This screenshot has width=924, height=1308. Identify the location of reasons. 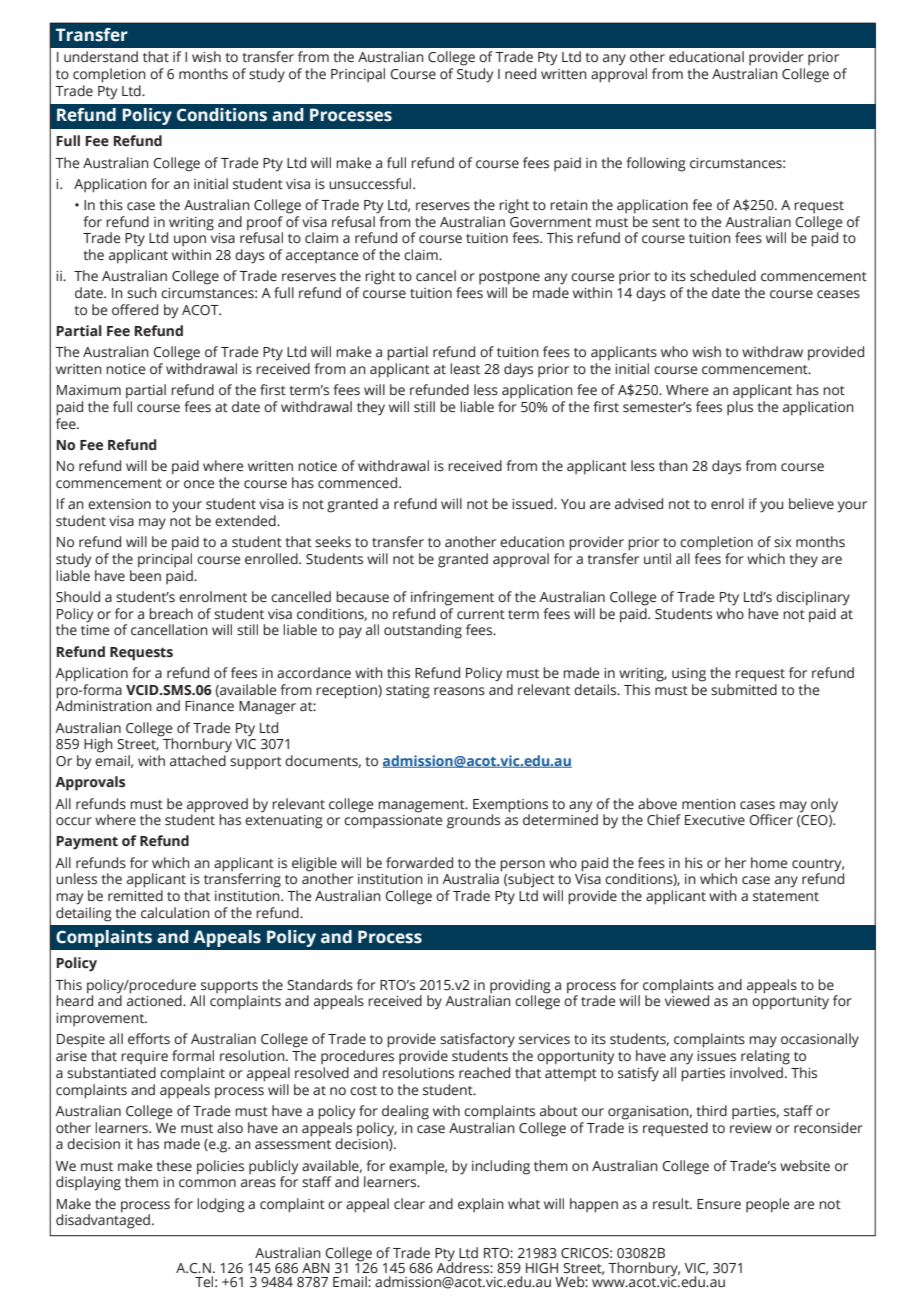
(459, 691).
